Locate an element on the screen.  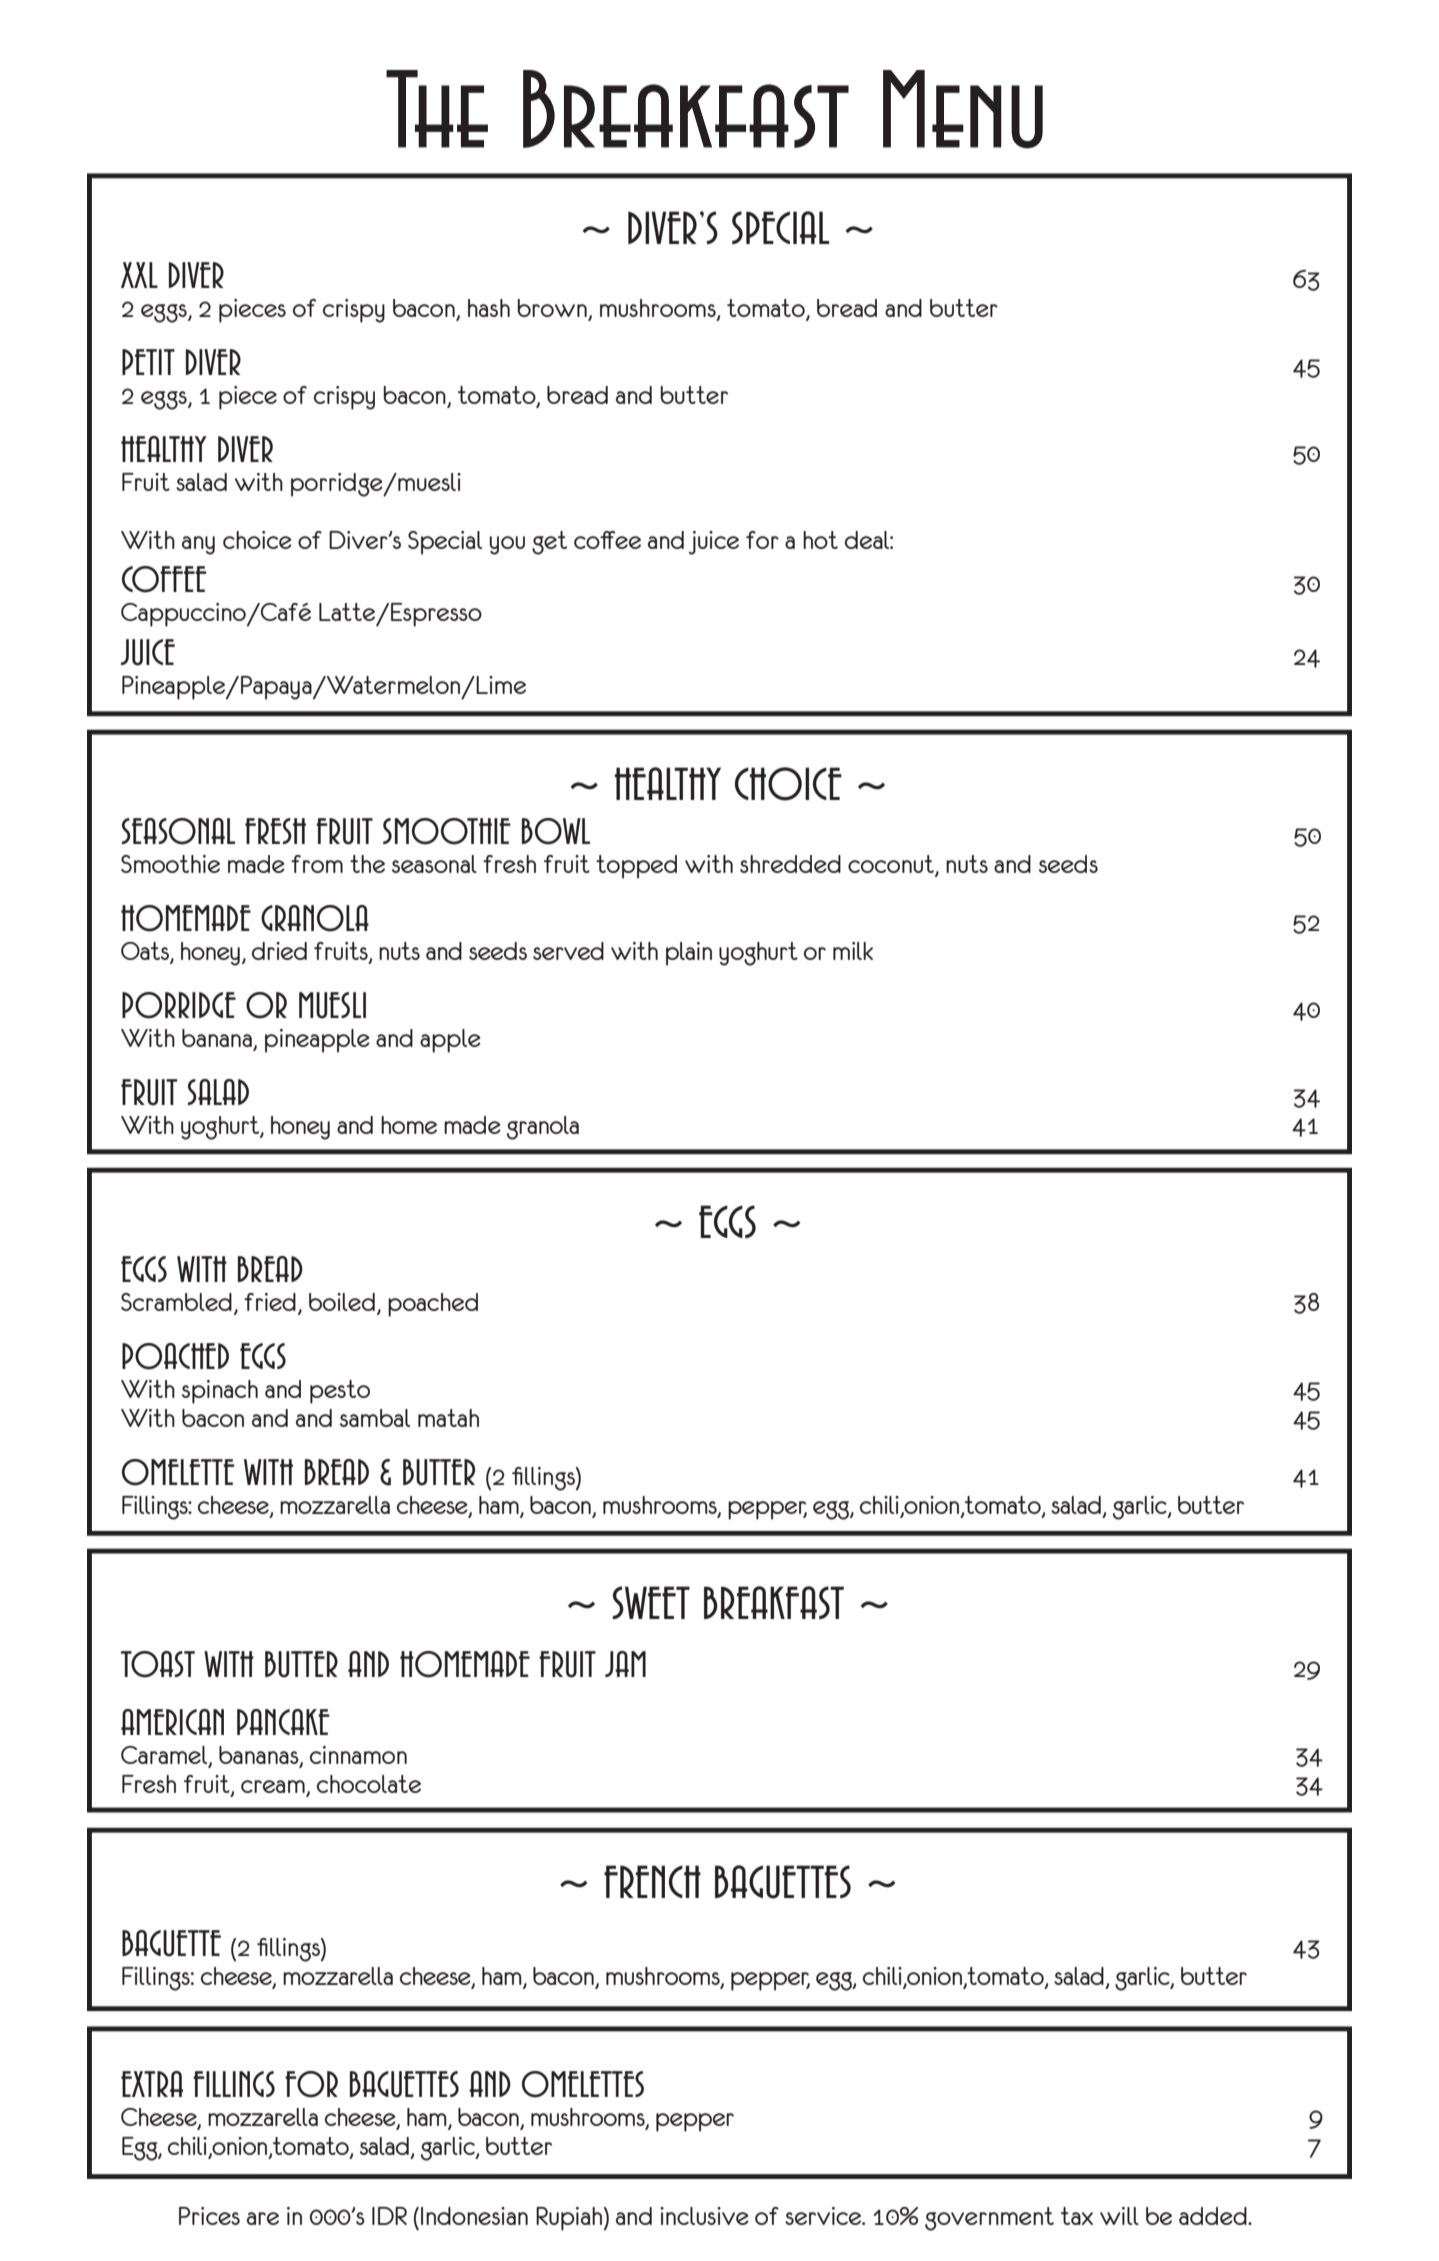
XXL is located at coordinates (139, 275).
